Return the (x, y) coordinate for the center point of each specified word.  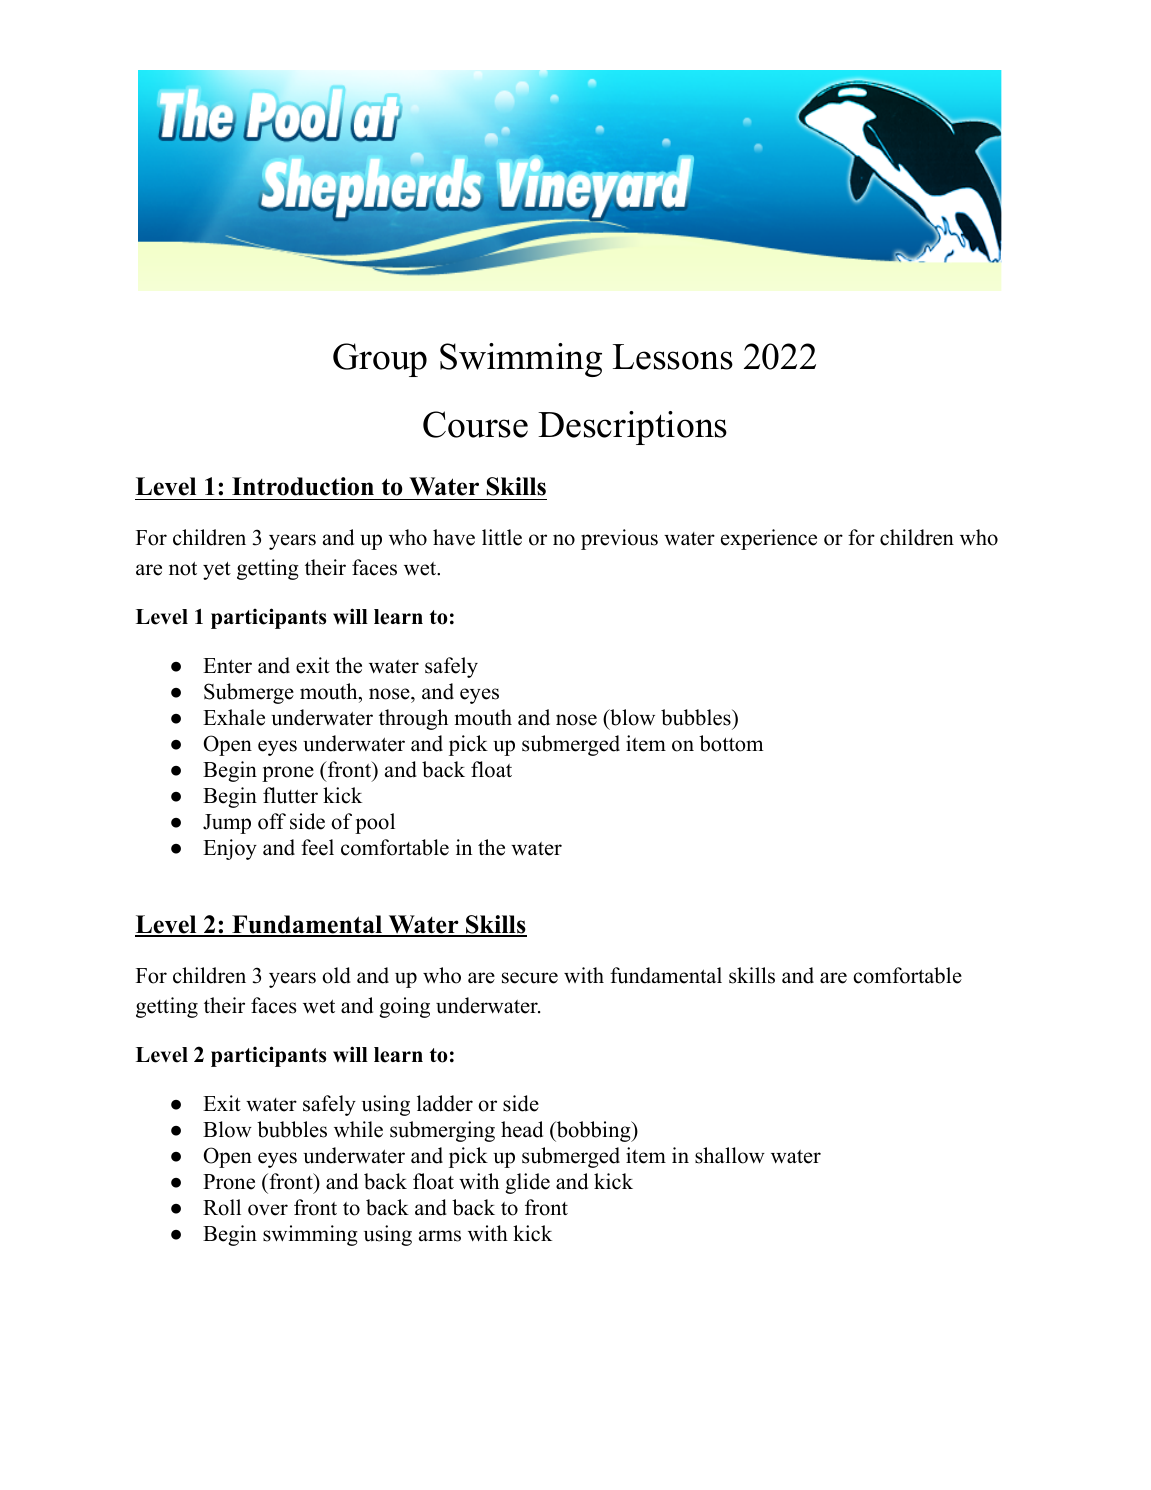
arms (440, 1236)
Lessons (673, 357)
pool (375, 823)
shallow (730, 1155)
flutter (290, 795)
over (268, 1210)
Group (380, 360)
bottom (731, 743)
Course (475, 424)
